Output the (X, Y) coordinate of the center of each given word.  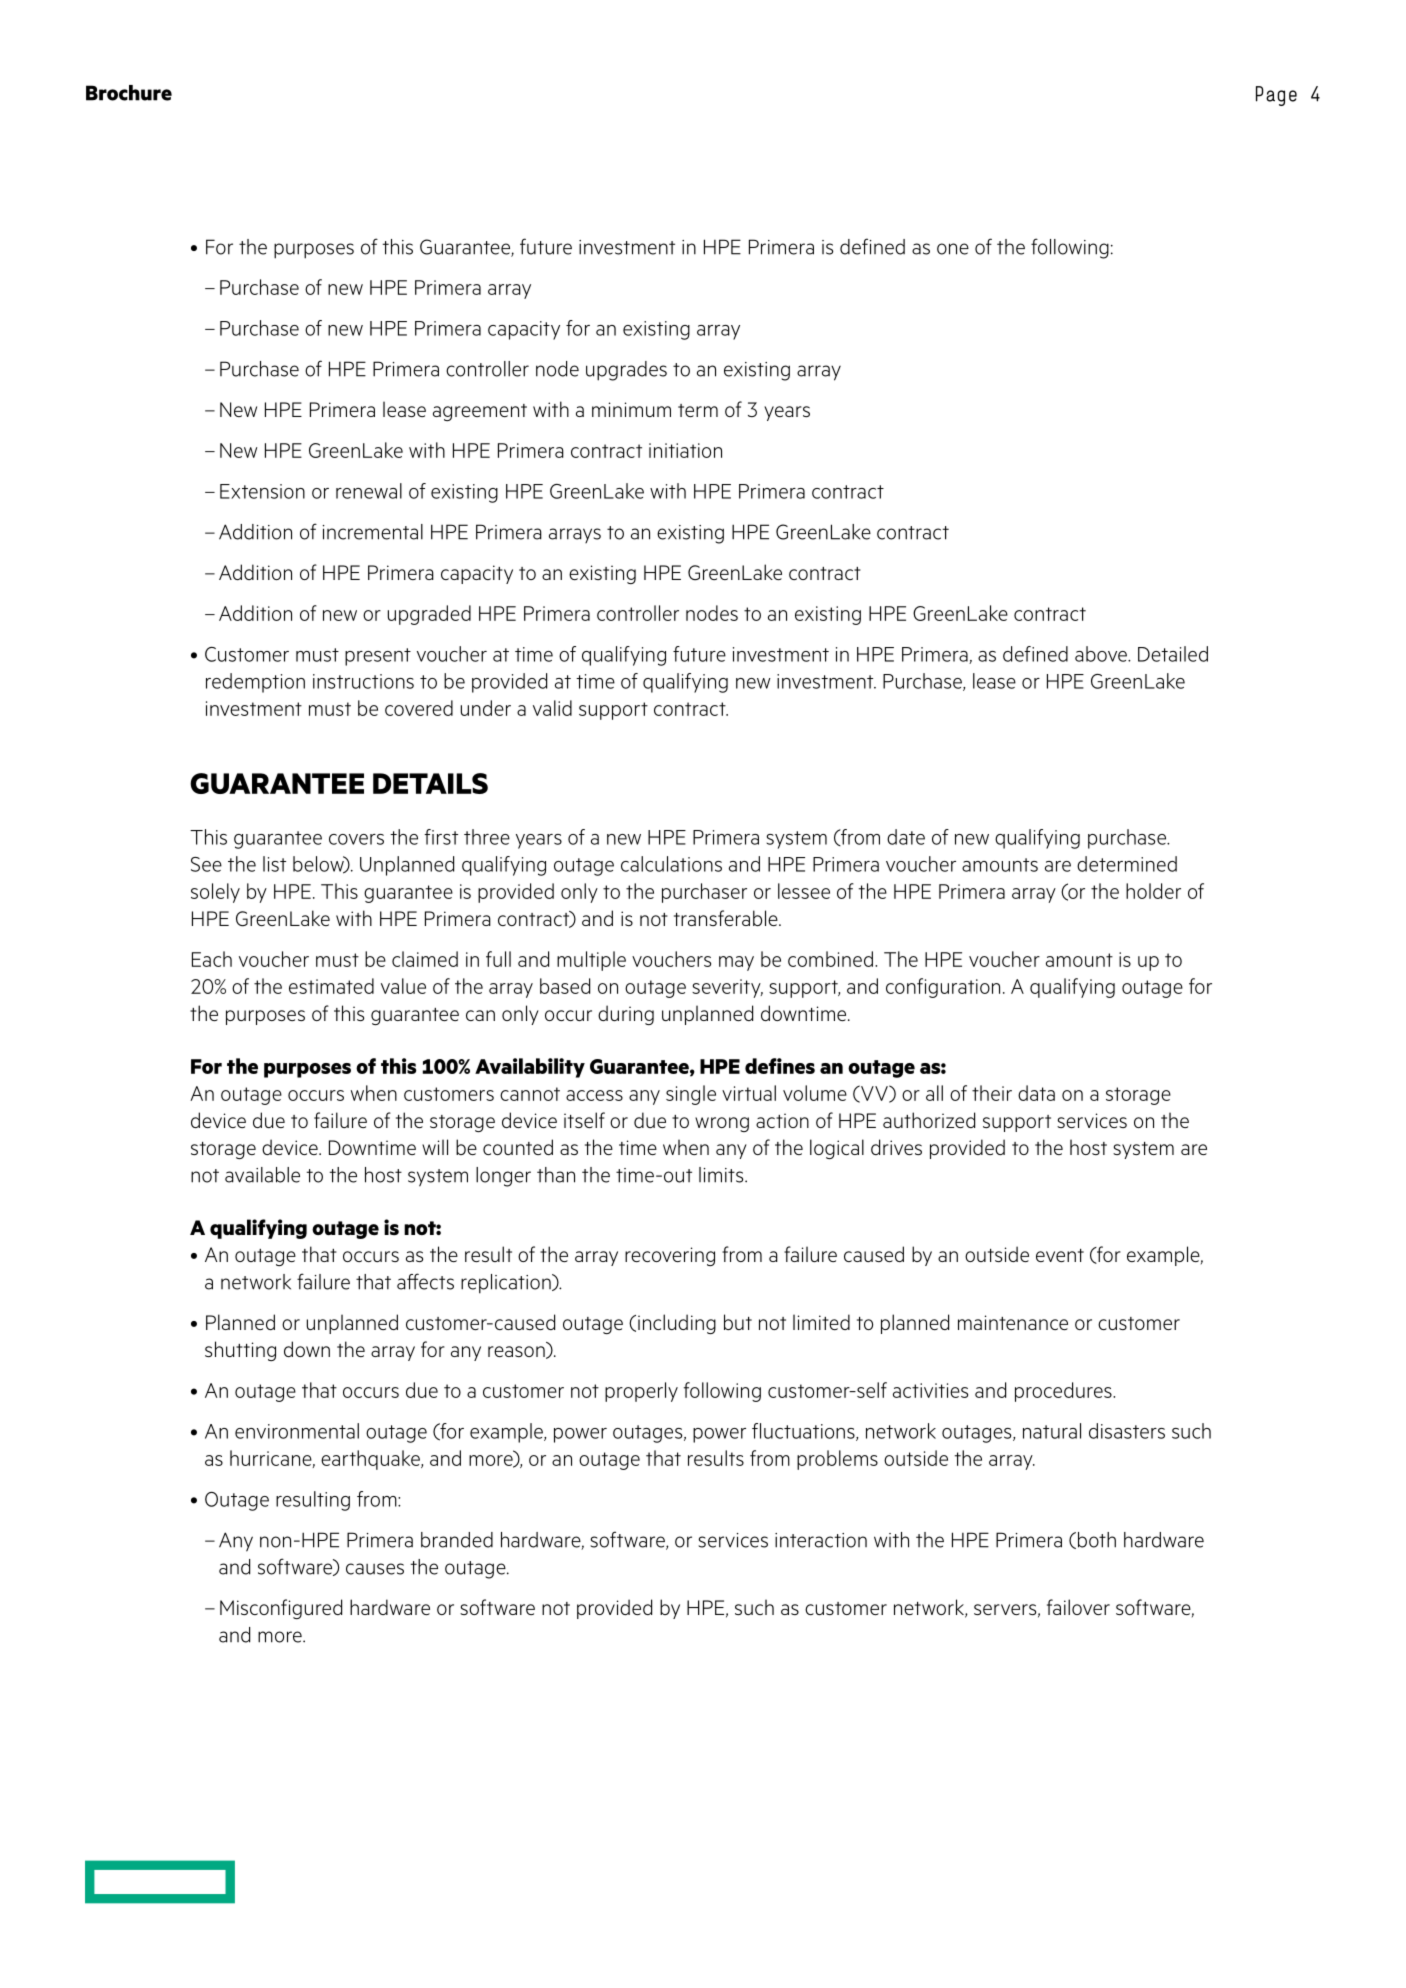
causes (375, 1569)
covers (356, 839)
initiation (685, 450)
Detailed (1173, 654)
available (262, 1175)
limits (722, 1175)
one (953, 249)
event (1060, 1255)
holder (1153, 891)
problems (837, 1460)
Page (1276, 96)
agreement (480, 412)
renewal (369, 491)
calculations (671, 864)
